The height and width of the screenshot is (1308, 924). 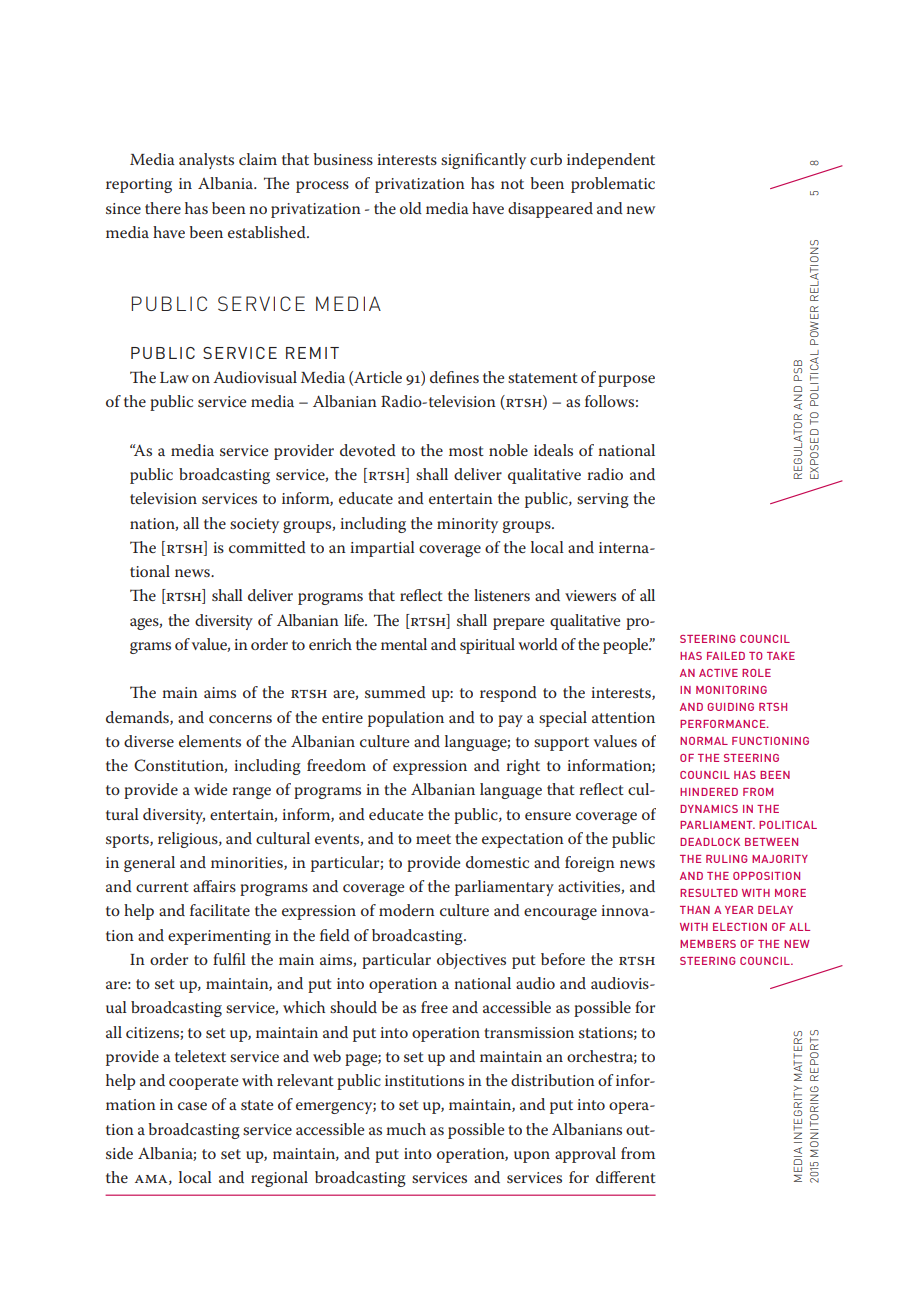 What do you see at coordinates (613, 185) in the screenshot?
I see `problematic` at bounding box center [613, 185].
